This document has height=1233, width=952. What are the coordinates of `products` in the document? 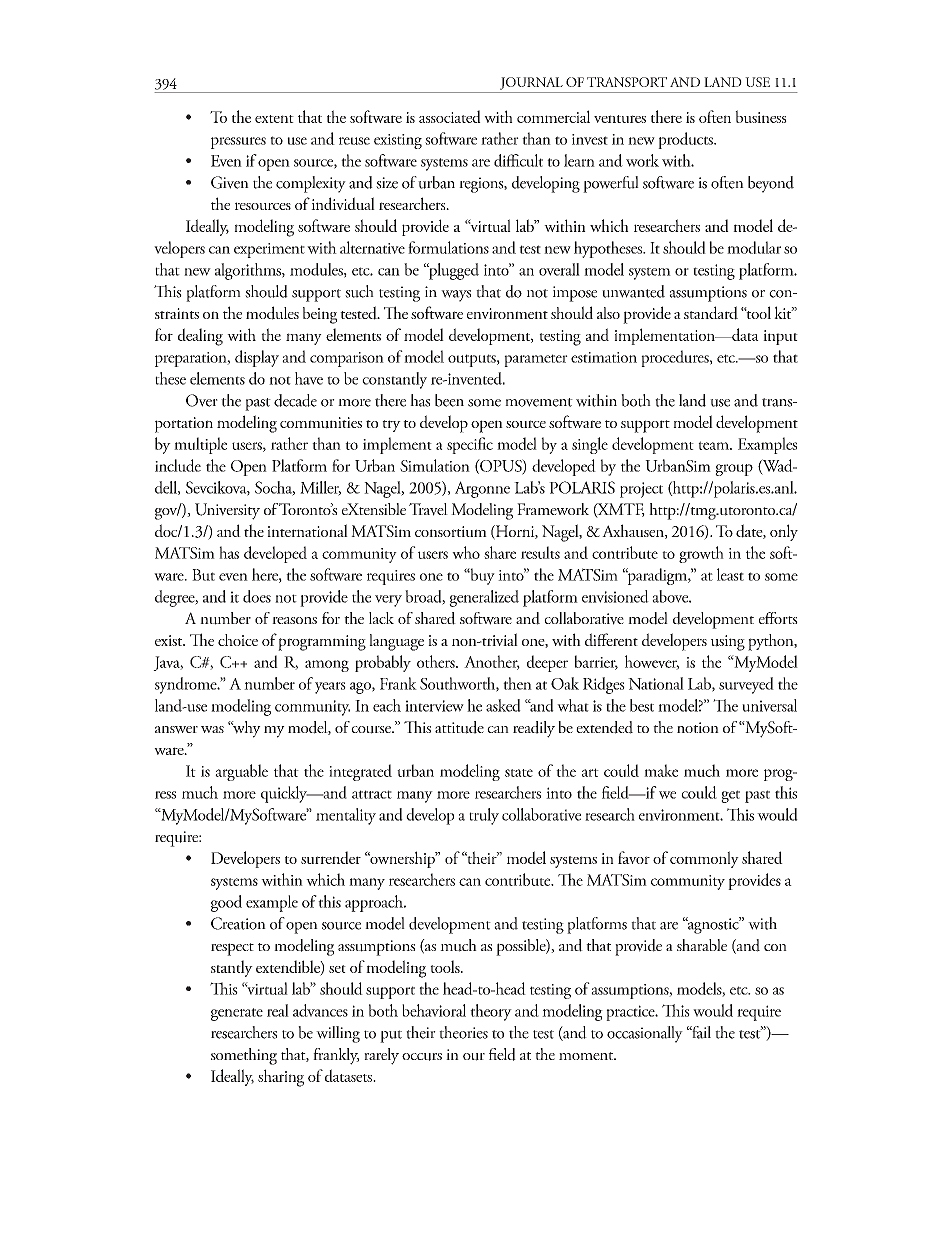 It's located at (686, 140).
